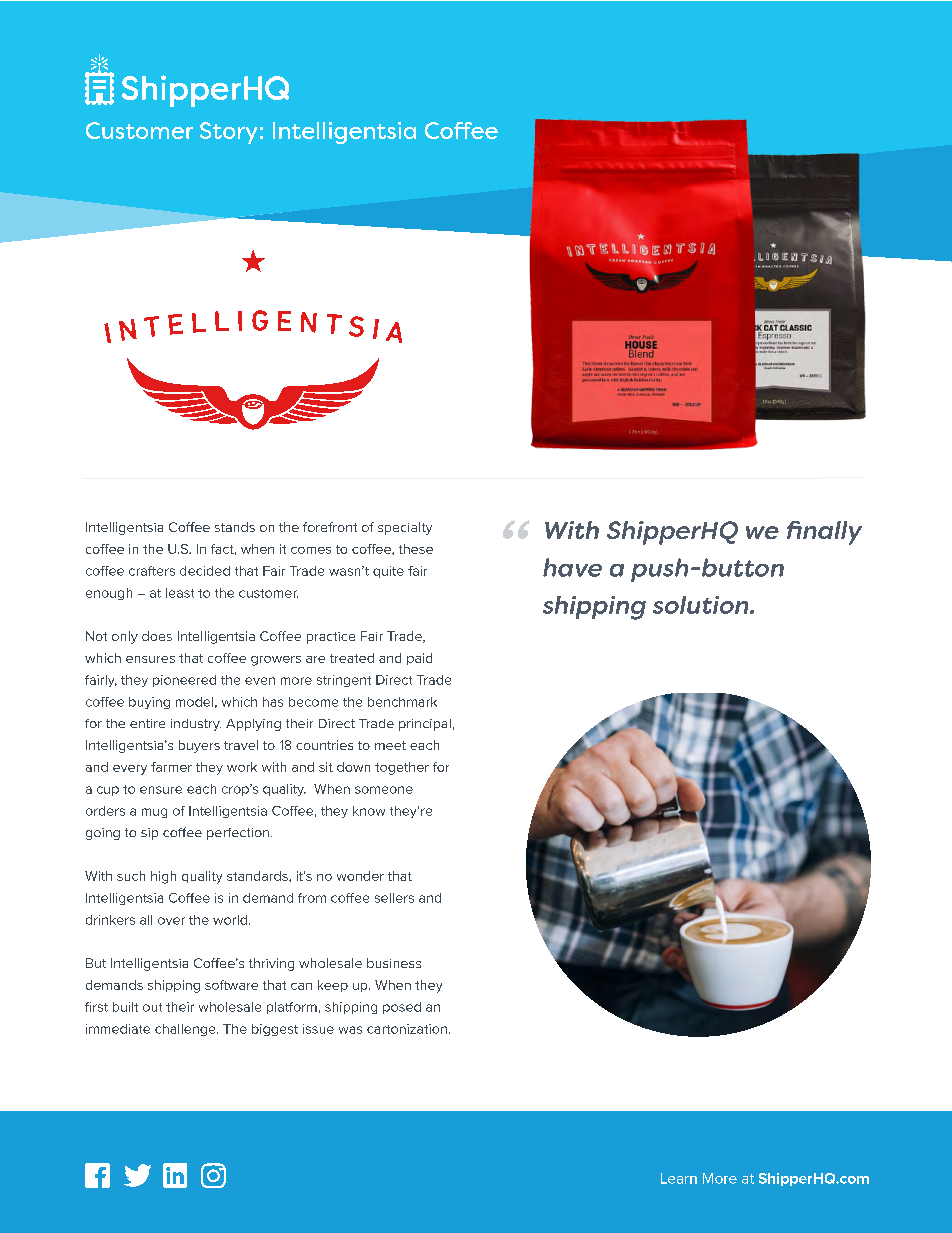  What do you see at coordinates (228, 133) in the image?
I see `Story` at bounding box center [228, 133].
